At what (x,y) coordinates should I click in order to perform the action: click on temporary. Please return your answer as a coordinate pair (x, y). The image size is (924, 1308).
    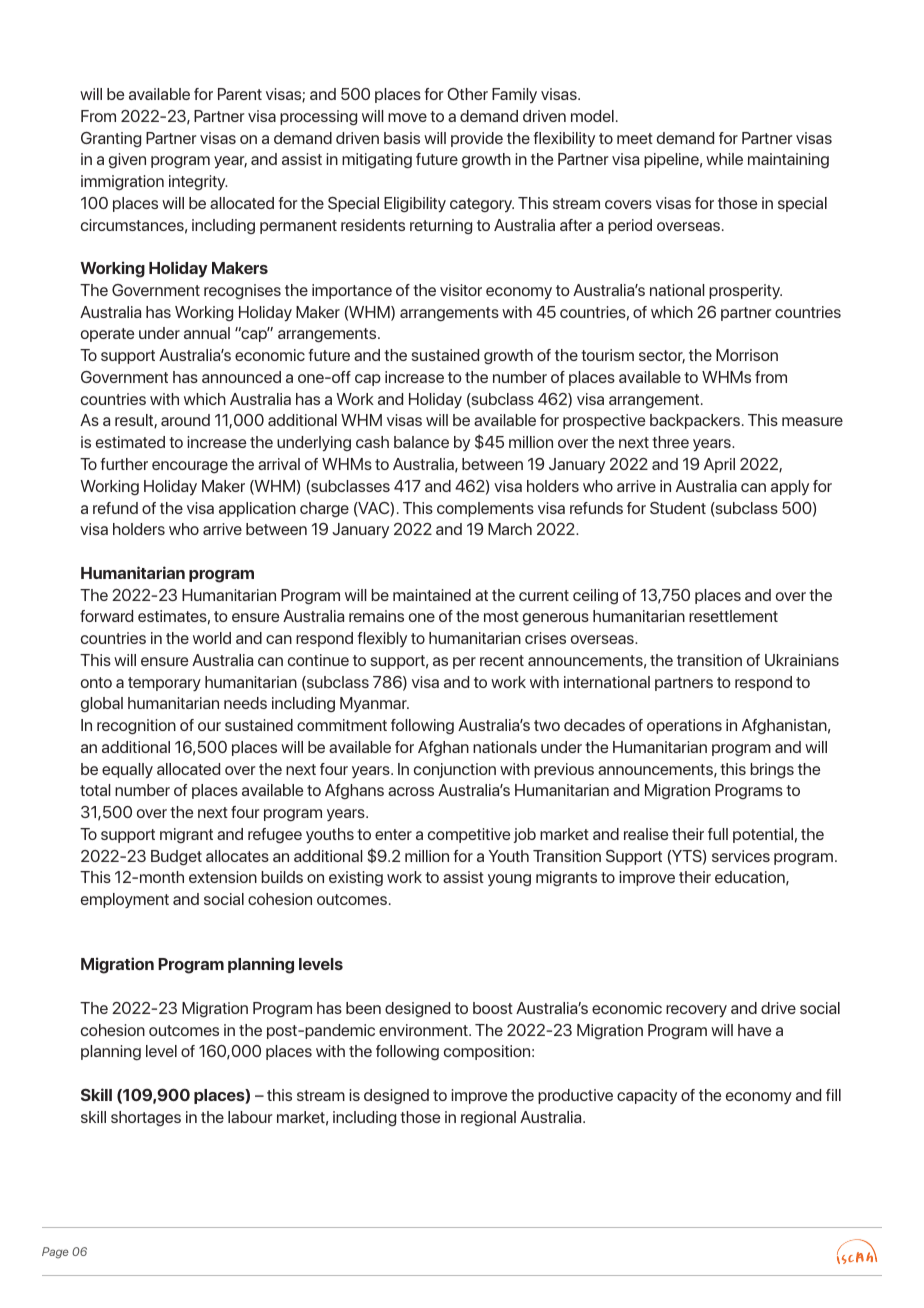
    Looking at the image, I should click on (164, 684).
